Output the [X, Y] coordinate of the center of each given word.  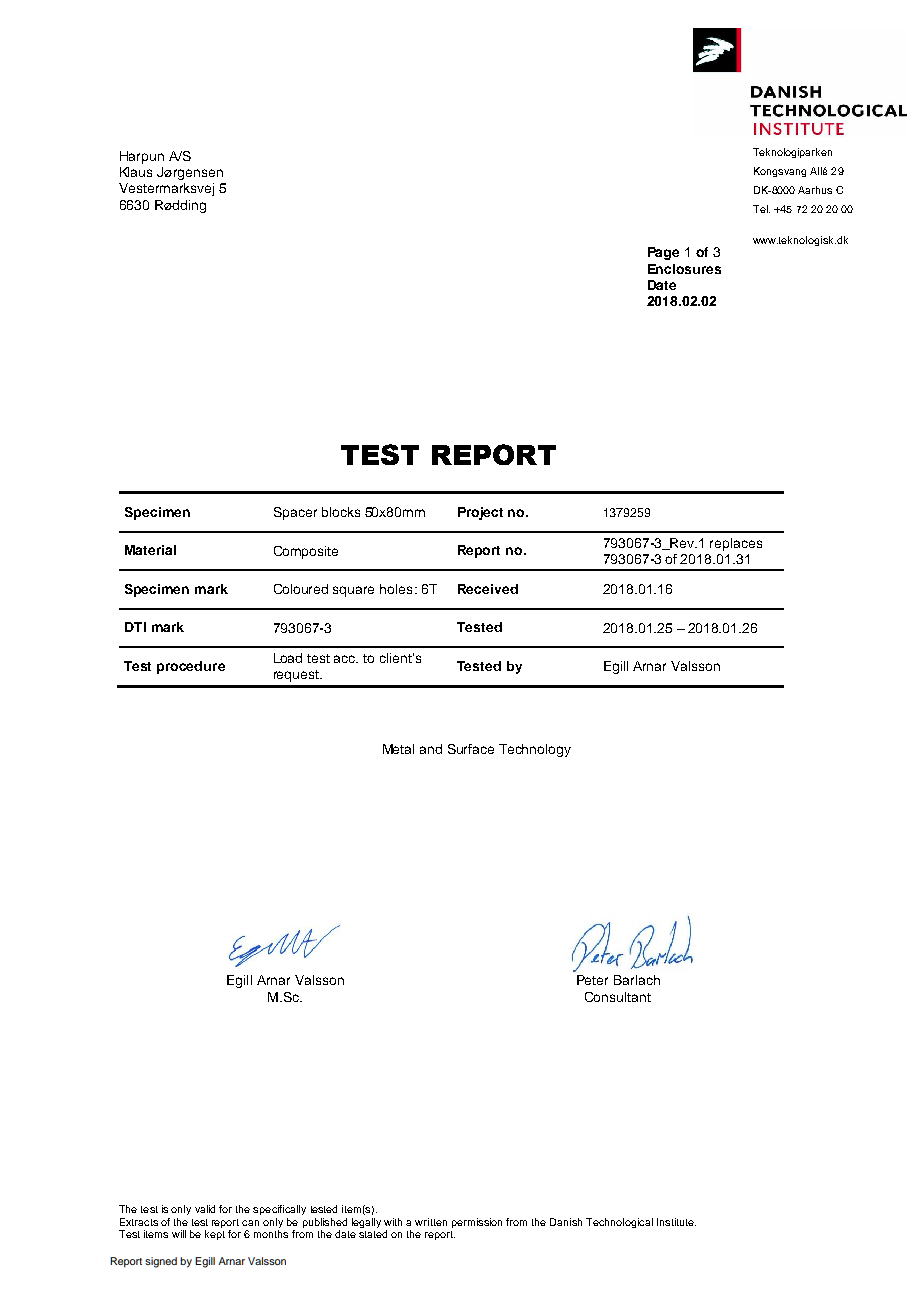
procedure [191, 667]
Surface [471, 749]
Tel [761, 209]
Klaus [136, 172]
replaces [736, 544]
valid [205, 1209]
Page [663, 253]
